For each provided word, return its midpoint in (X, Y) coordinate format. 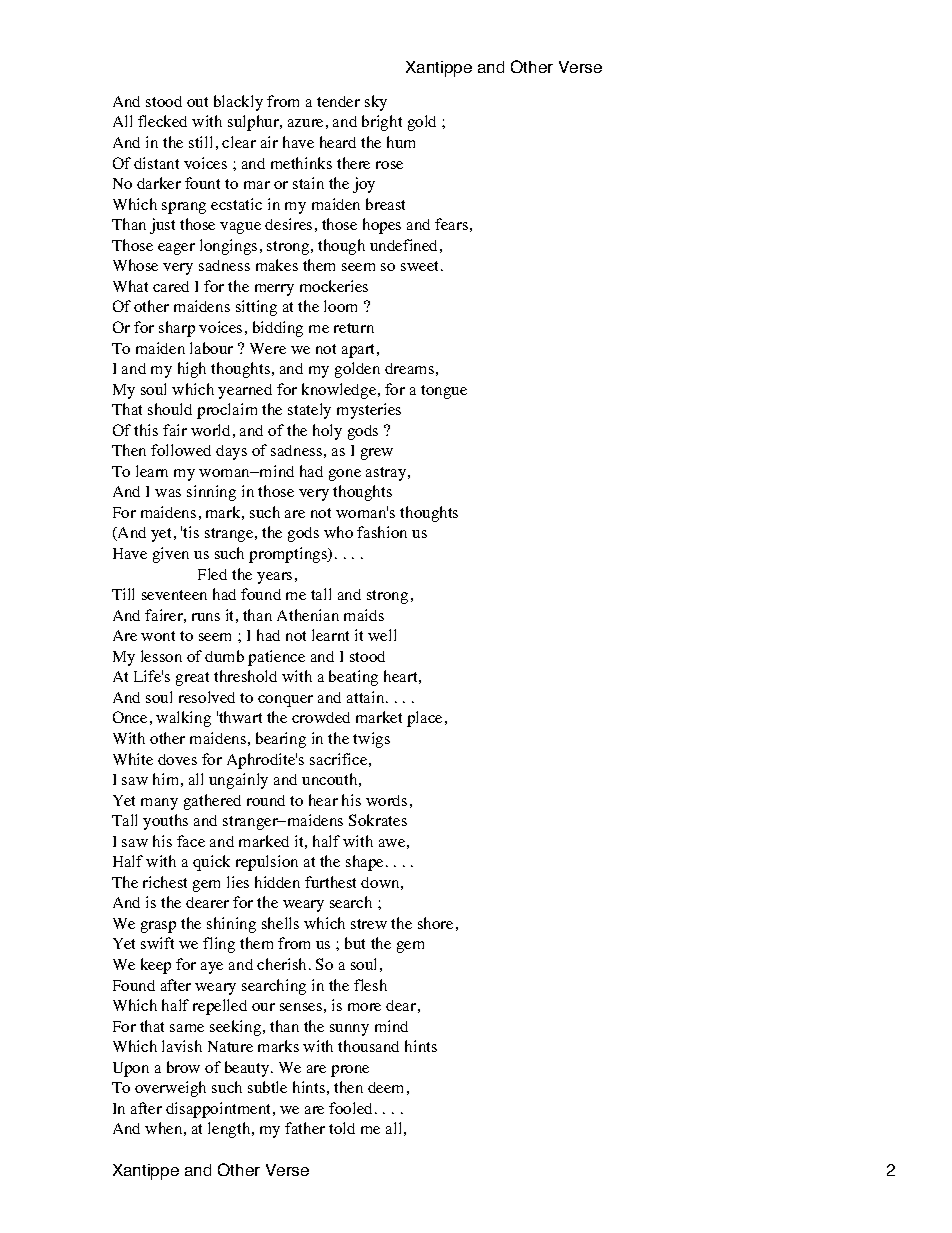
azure (305, 123)
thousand (368, 1046)
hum (401, 142)
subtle (267, 1087)
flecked (162, 121)
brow (183, 1067)
